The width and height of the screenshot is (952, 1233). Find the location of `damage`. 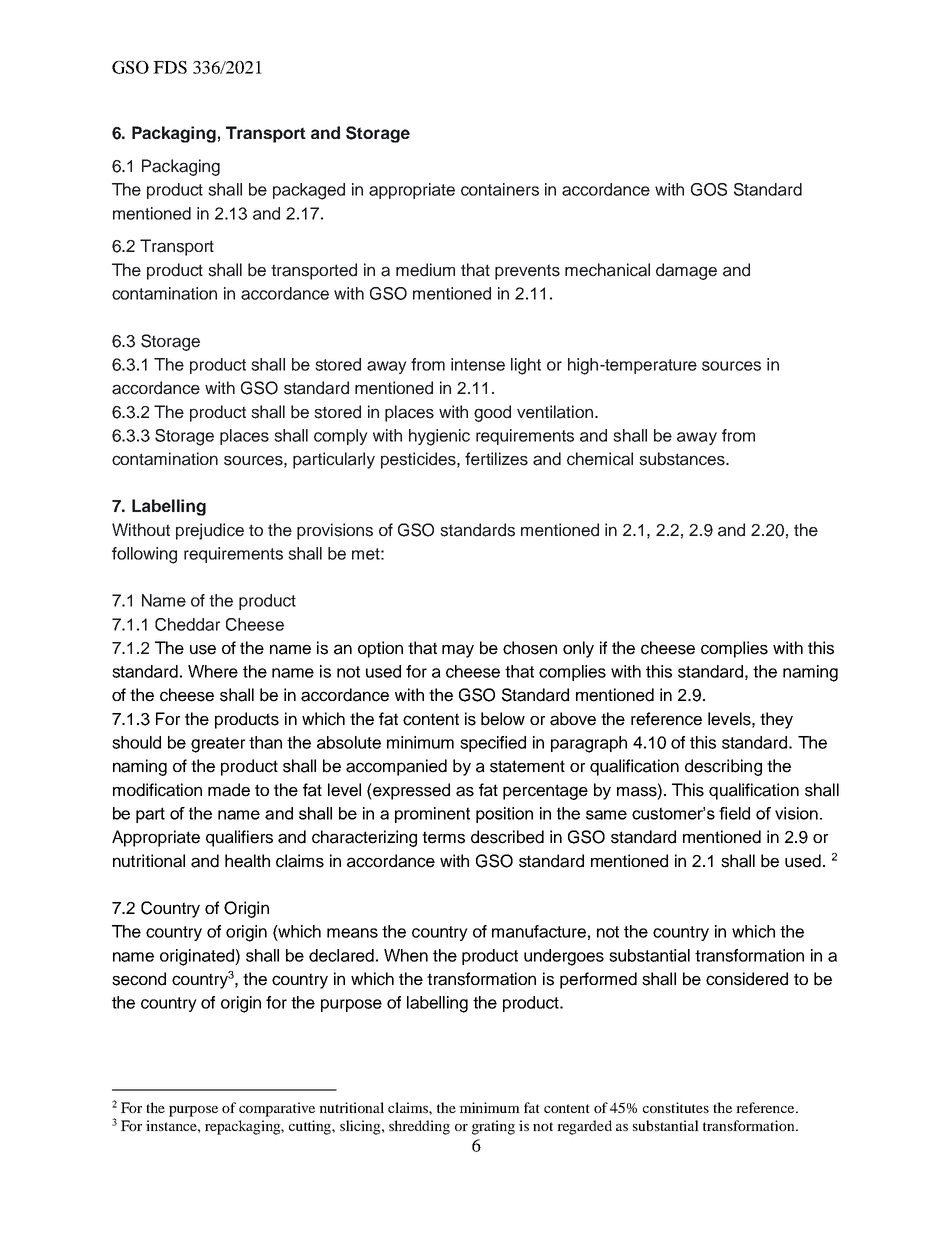

damage is located at coordinates (686, 271).
